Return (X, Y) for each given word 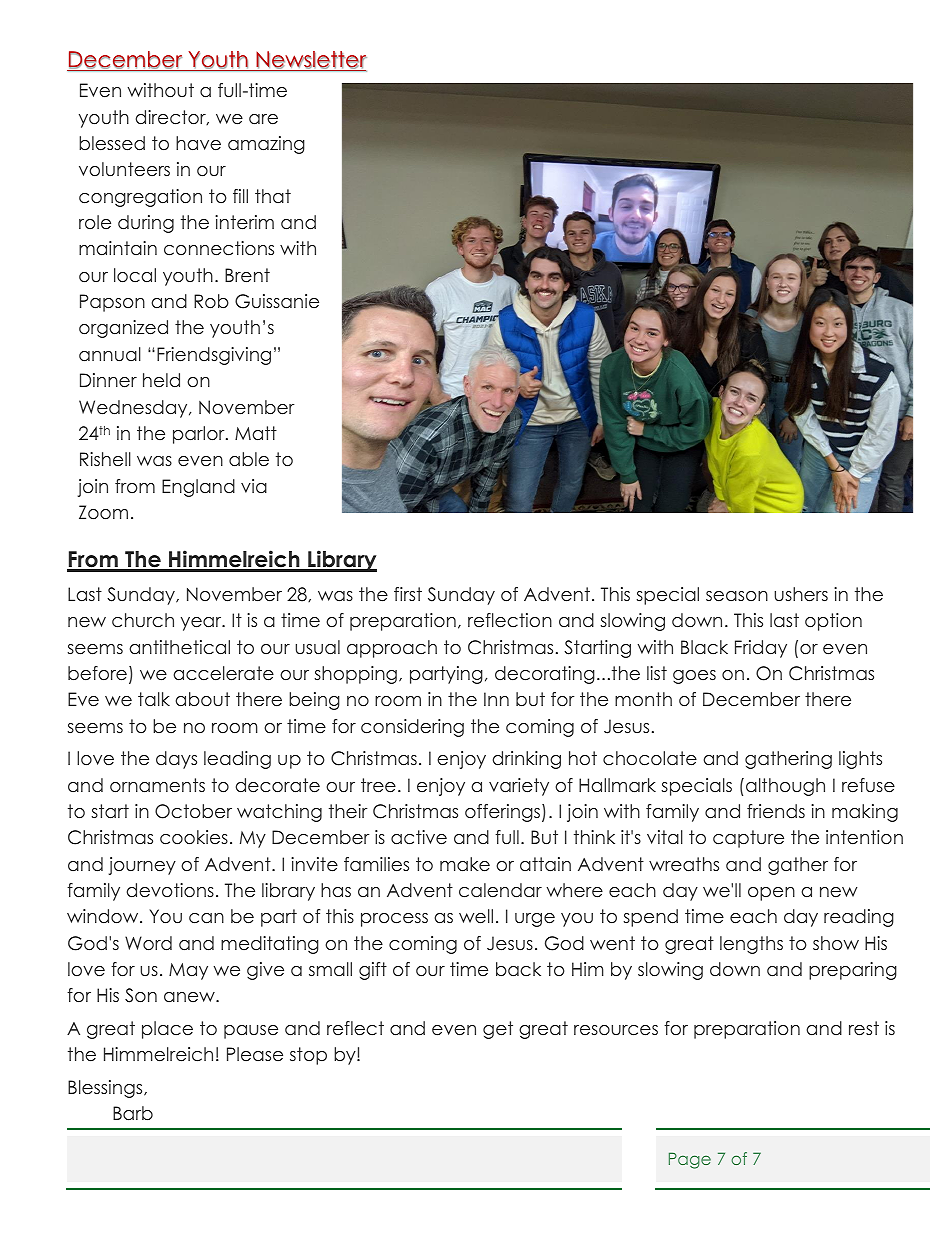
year (202, 624)
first (408, 594)
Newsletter (310, 61)
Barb (133, 1113)
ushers (801, 594)
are (263, 119)
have (198, 143)
